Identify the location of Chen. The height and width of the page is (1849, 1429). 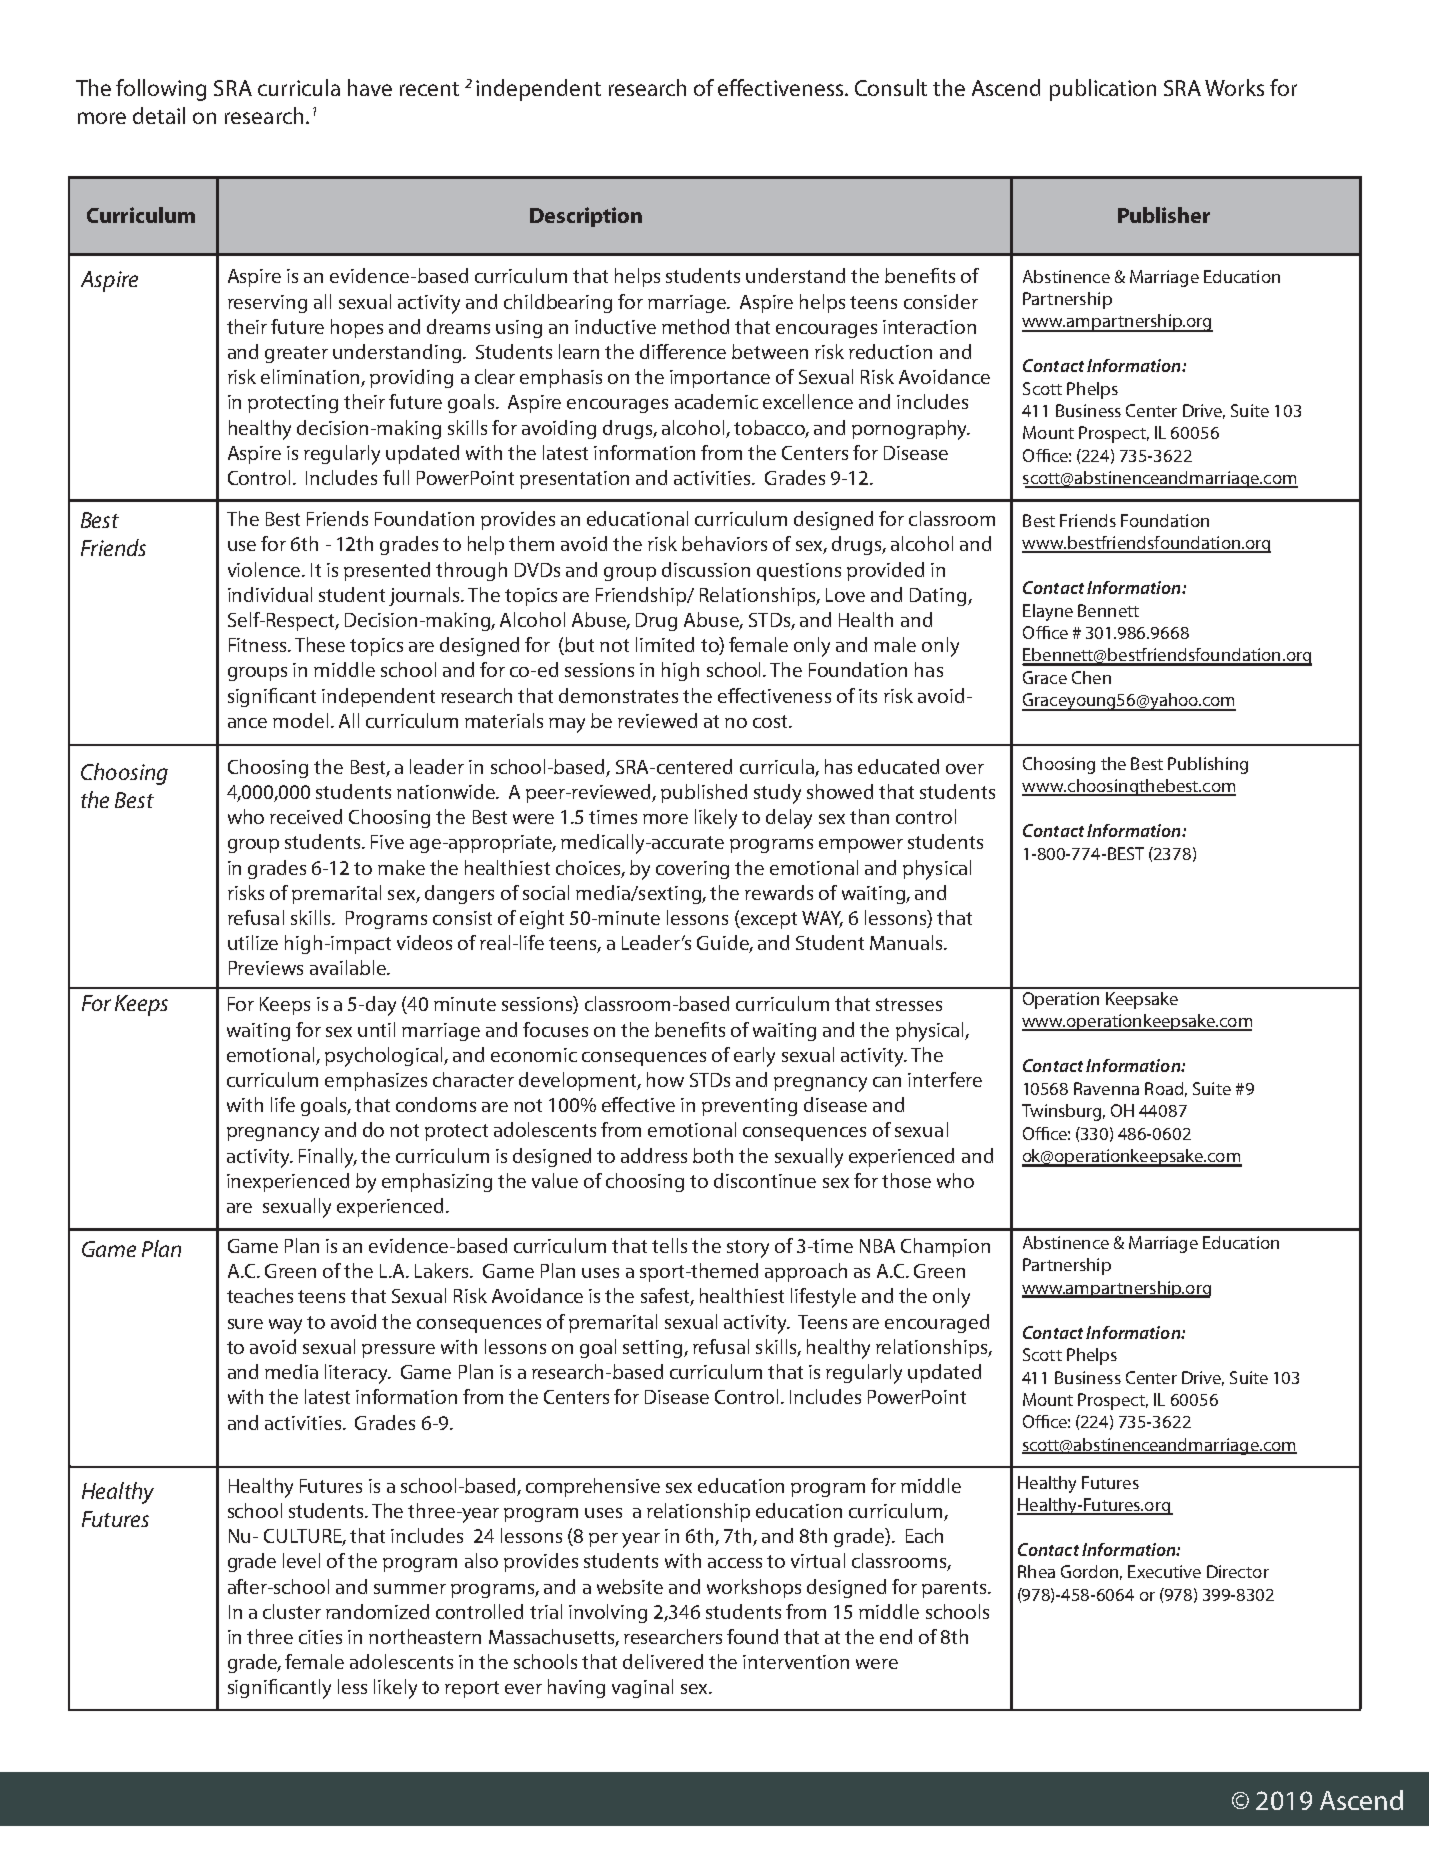
(1091, 677).
